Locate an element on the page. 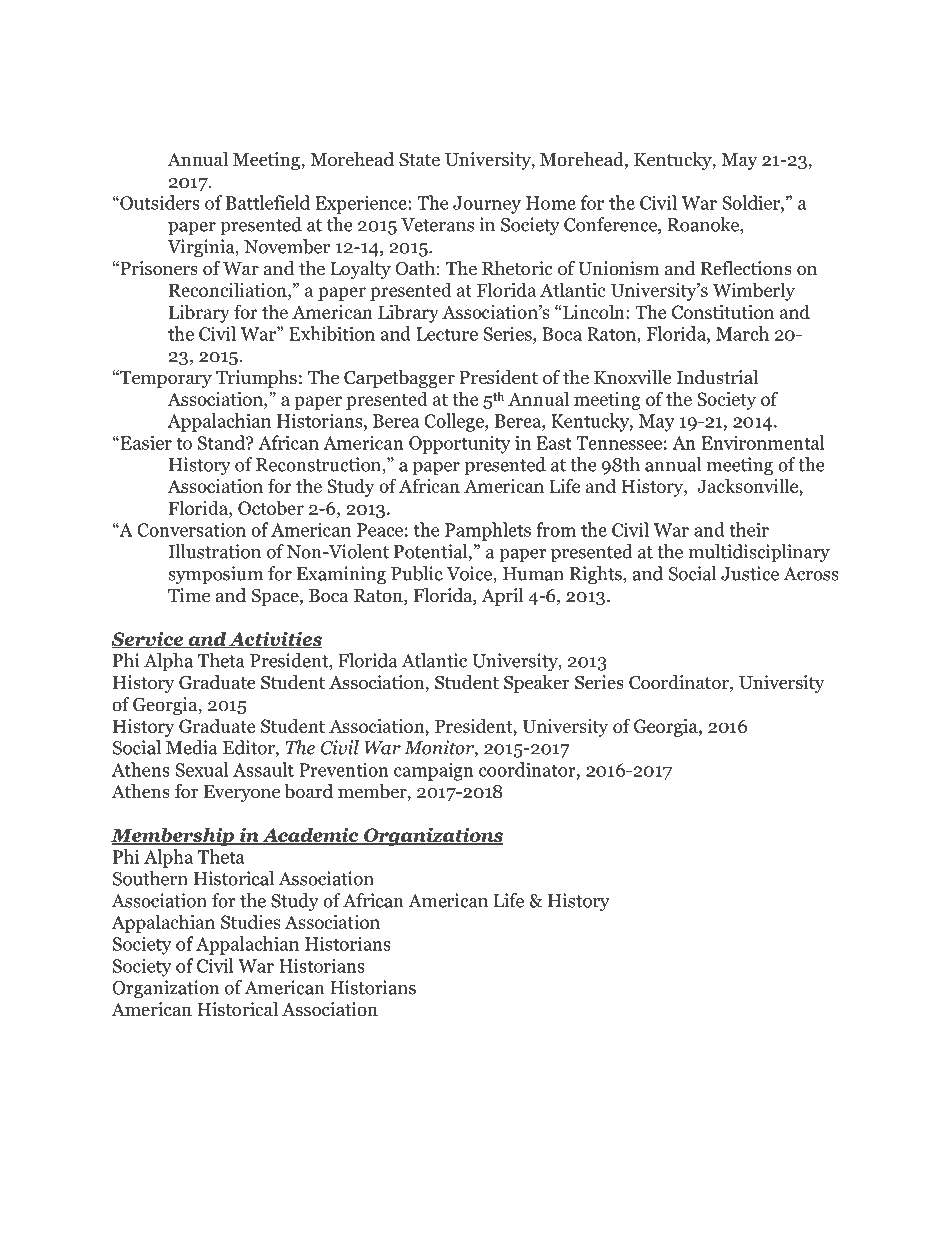 The height and width of the document is (1233, 952). Justice is located at coordinates (750, 573).
